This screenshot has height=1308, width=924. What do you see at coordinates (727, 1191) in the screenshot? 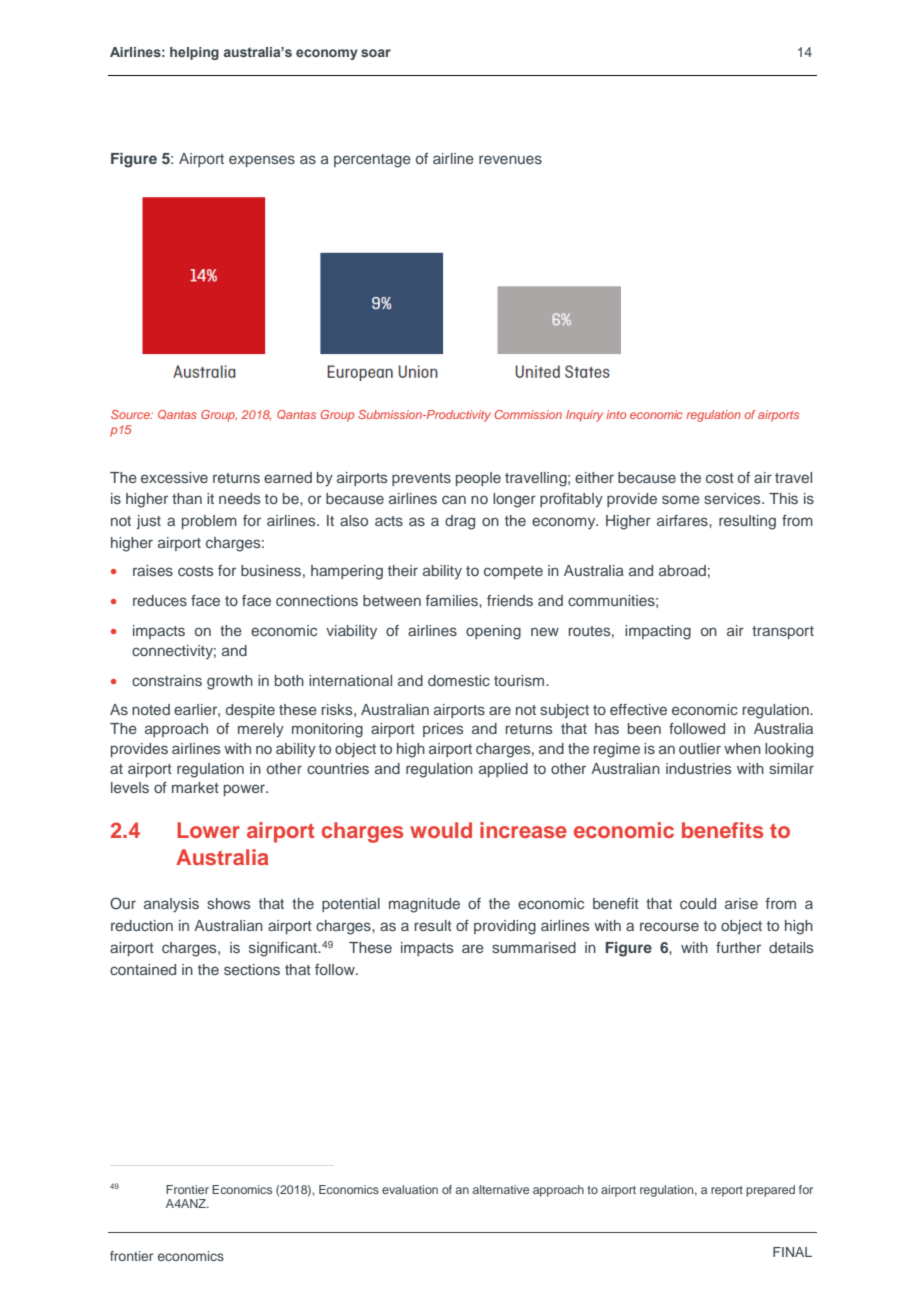
I see `report` at bounding box center [727, 1191].
